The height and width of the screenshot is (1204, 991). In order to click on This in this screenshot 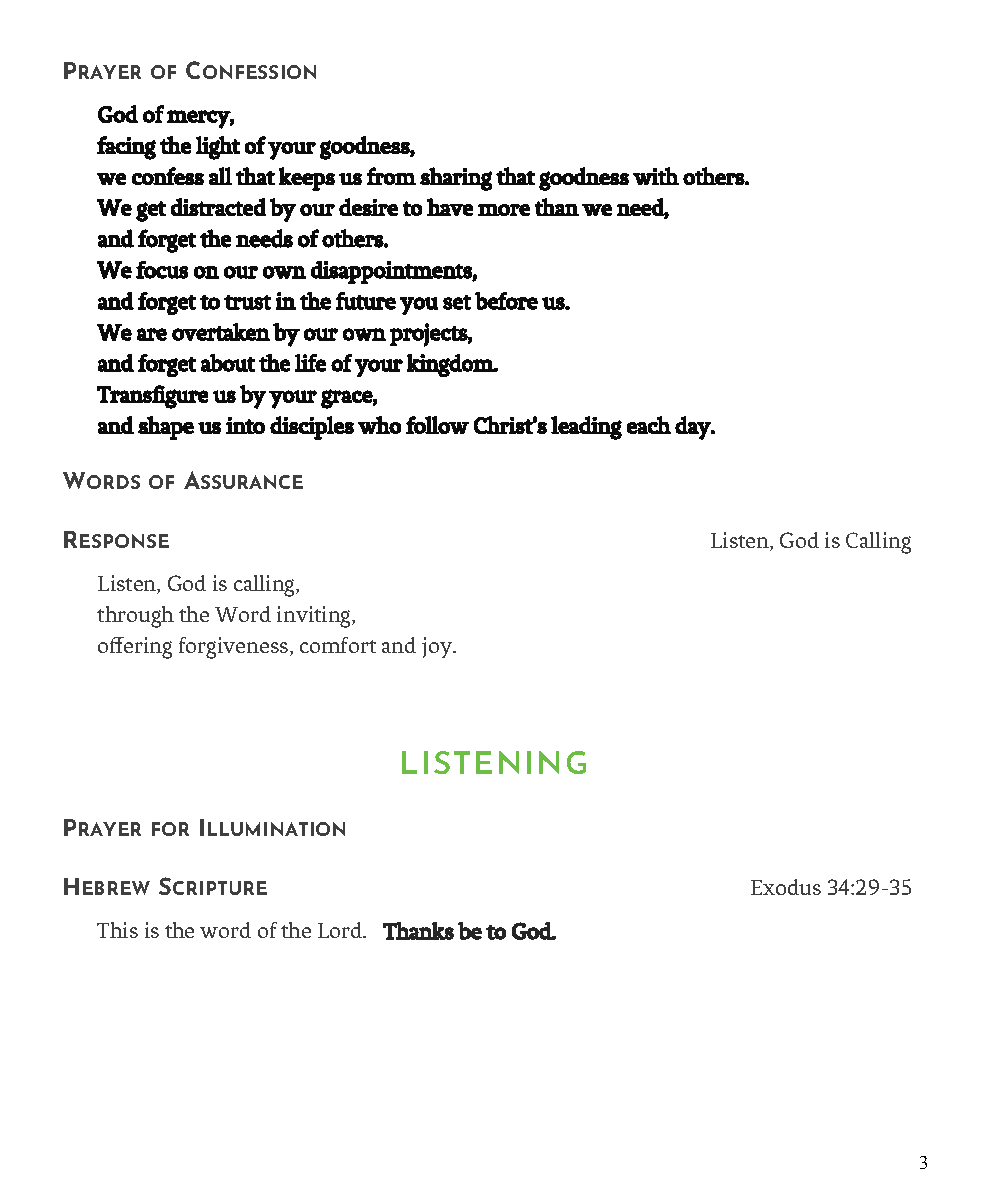, I will do `click(117, 930)`.
